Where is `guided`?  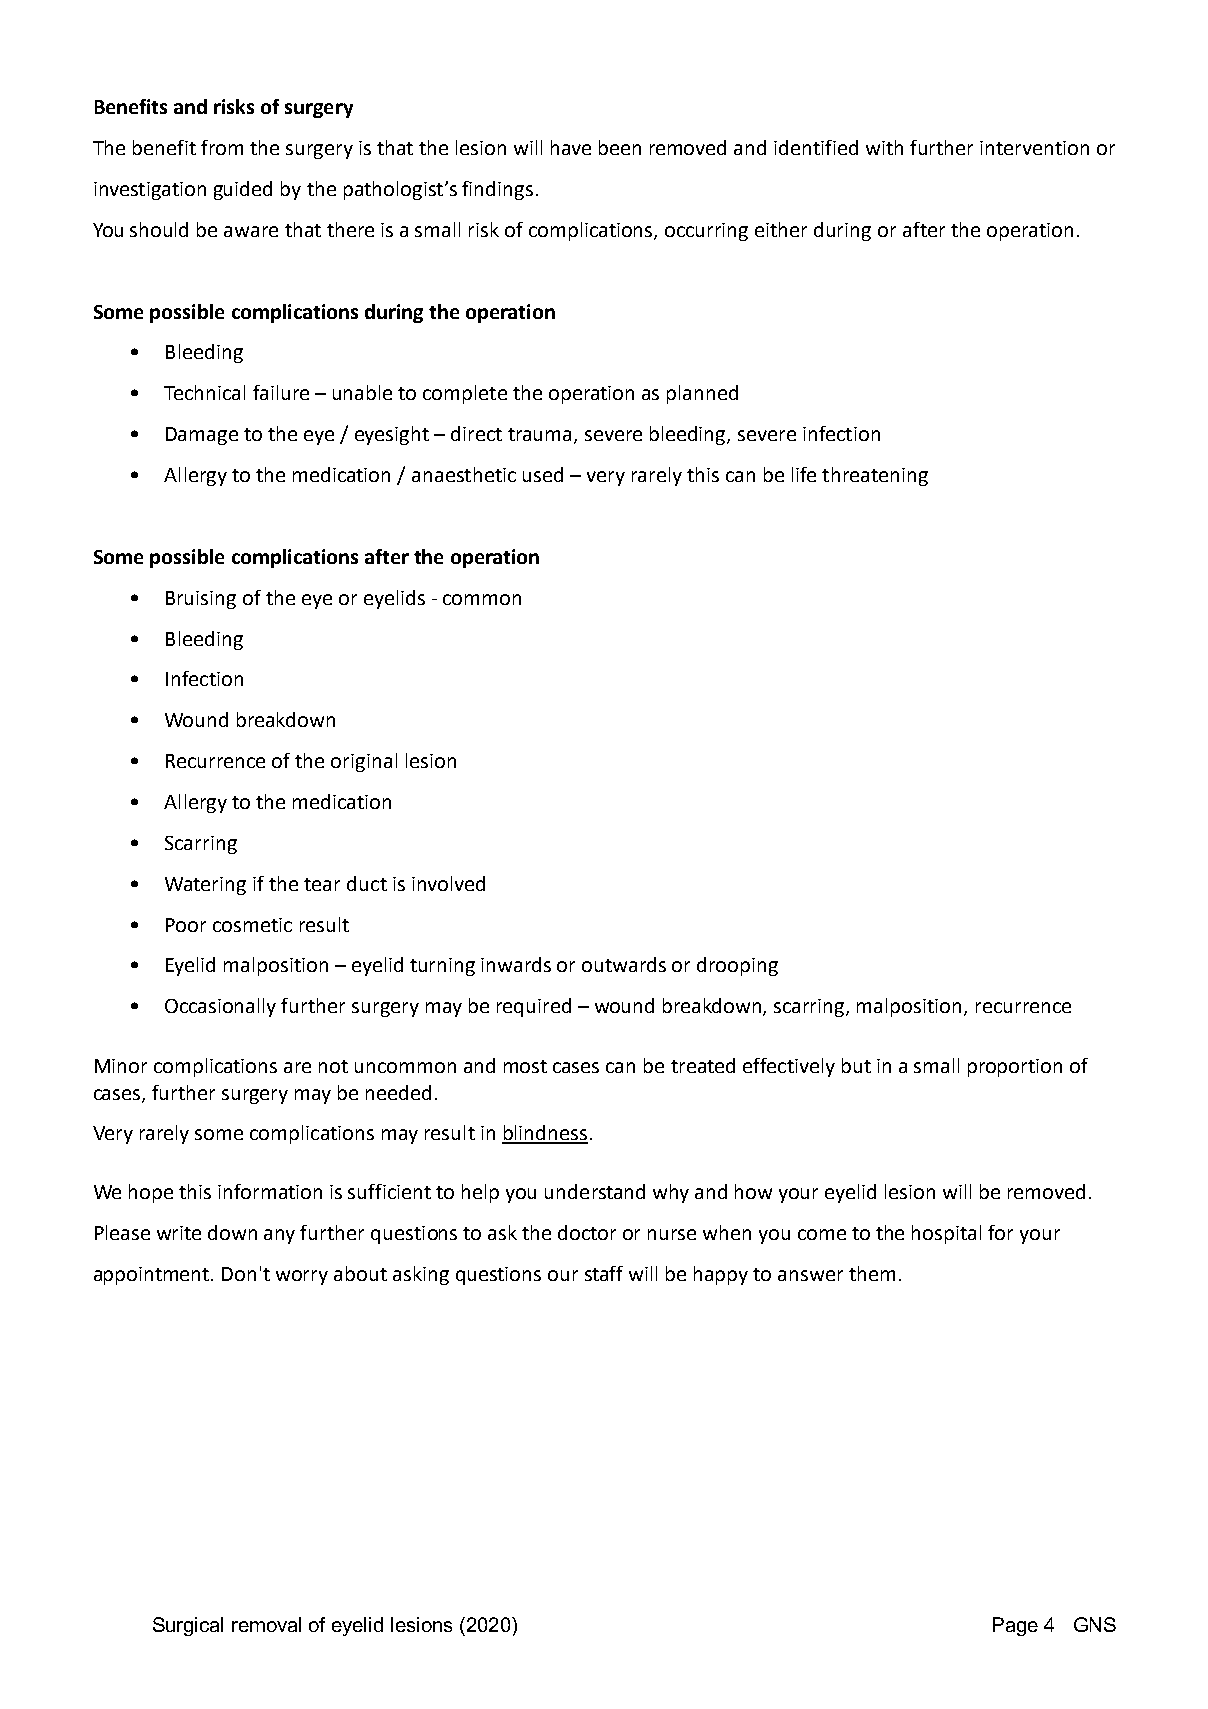 guided is located at coordinates (243, 190).
